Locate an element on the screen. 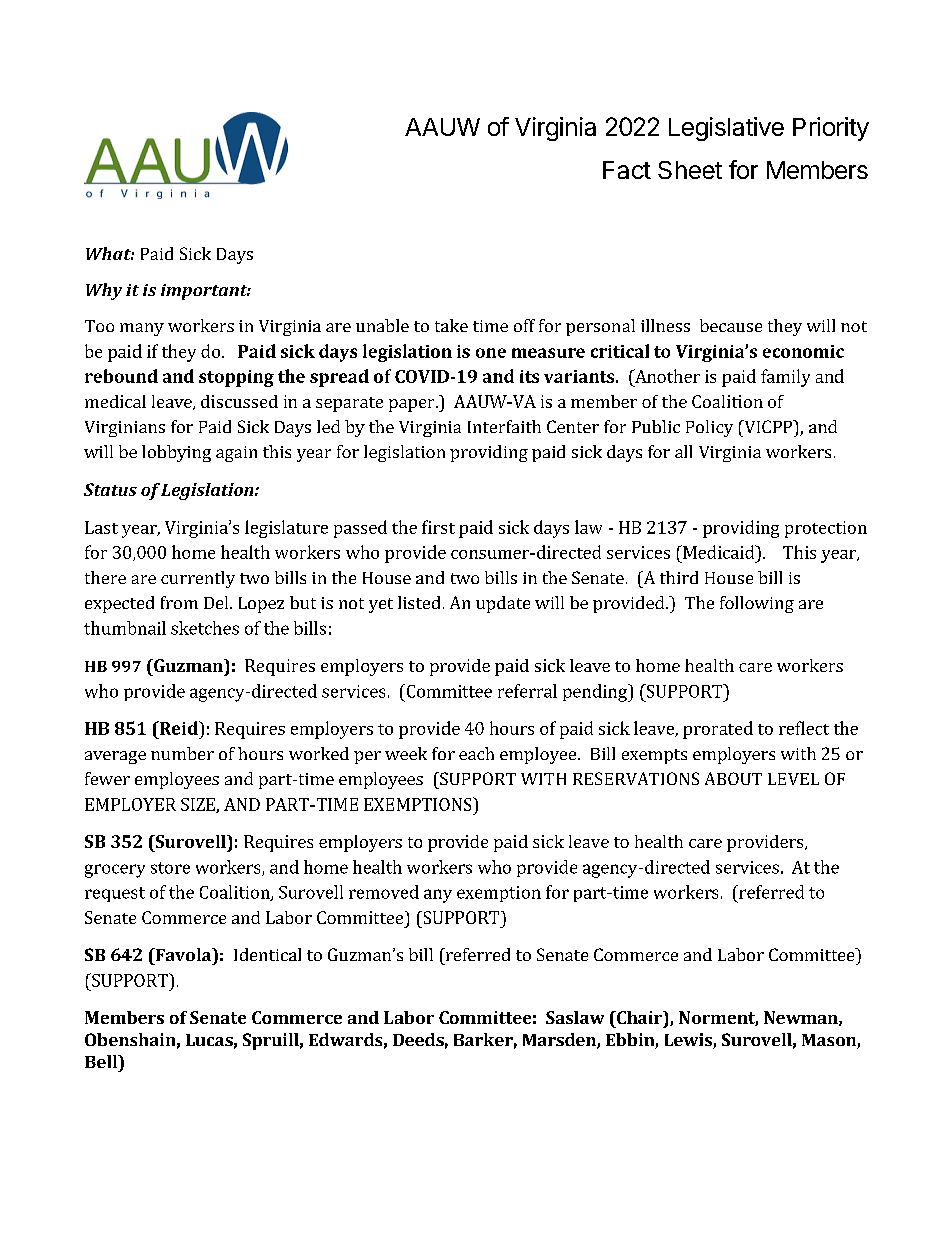 The height and width of the screenshot is (1233, 952). stopping is located at coordinates (236, 378).
